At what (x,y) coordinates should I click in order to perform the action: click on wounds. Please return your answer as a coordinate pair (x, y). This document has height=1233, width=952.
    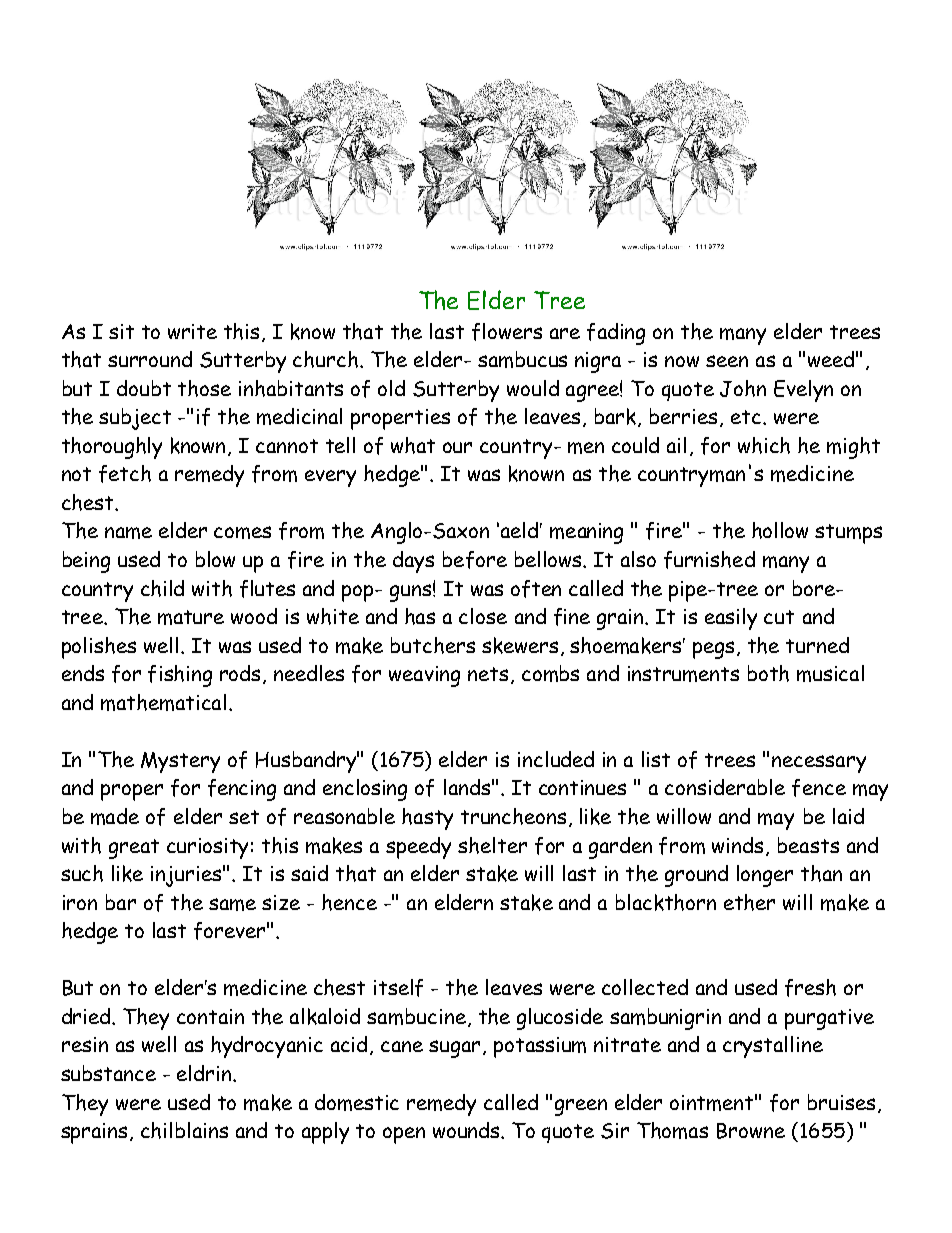
    Looking at the image, I should click on (467, 1130).
